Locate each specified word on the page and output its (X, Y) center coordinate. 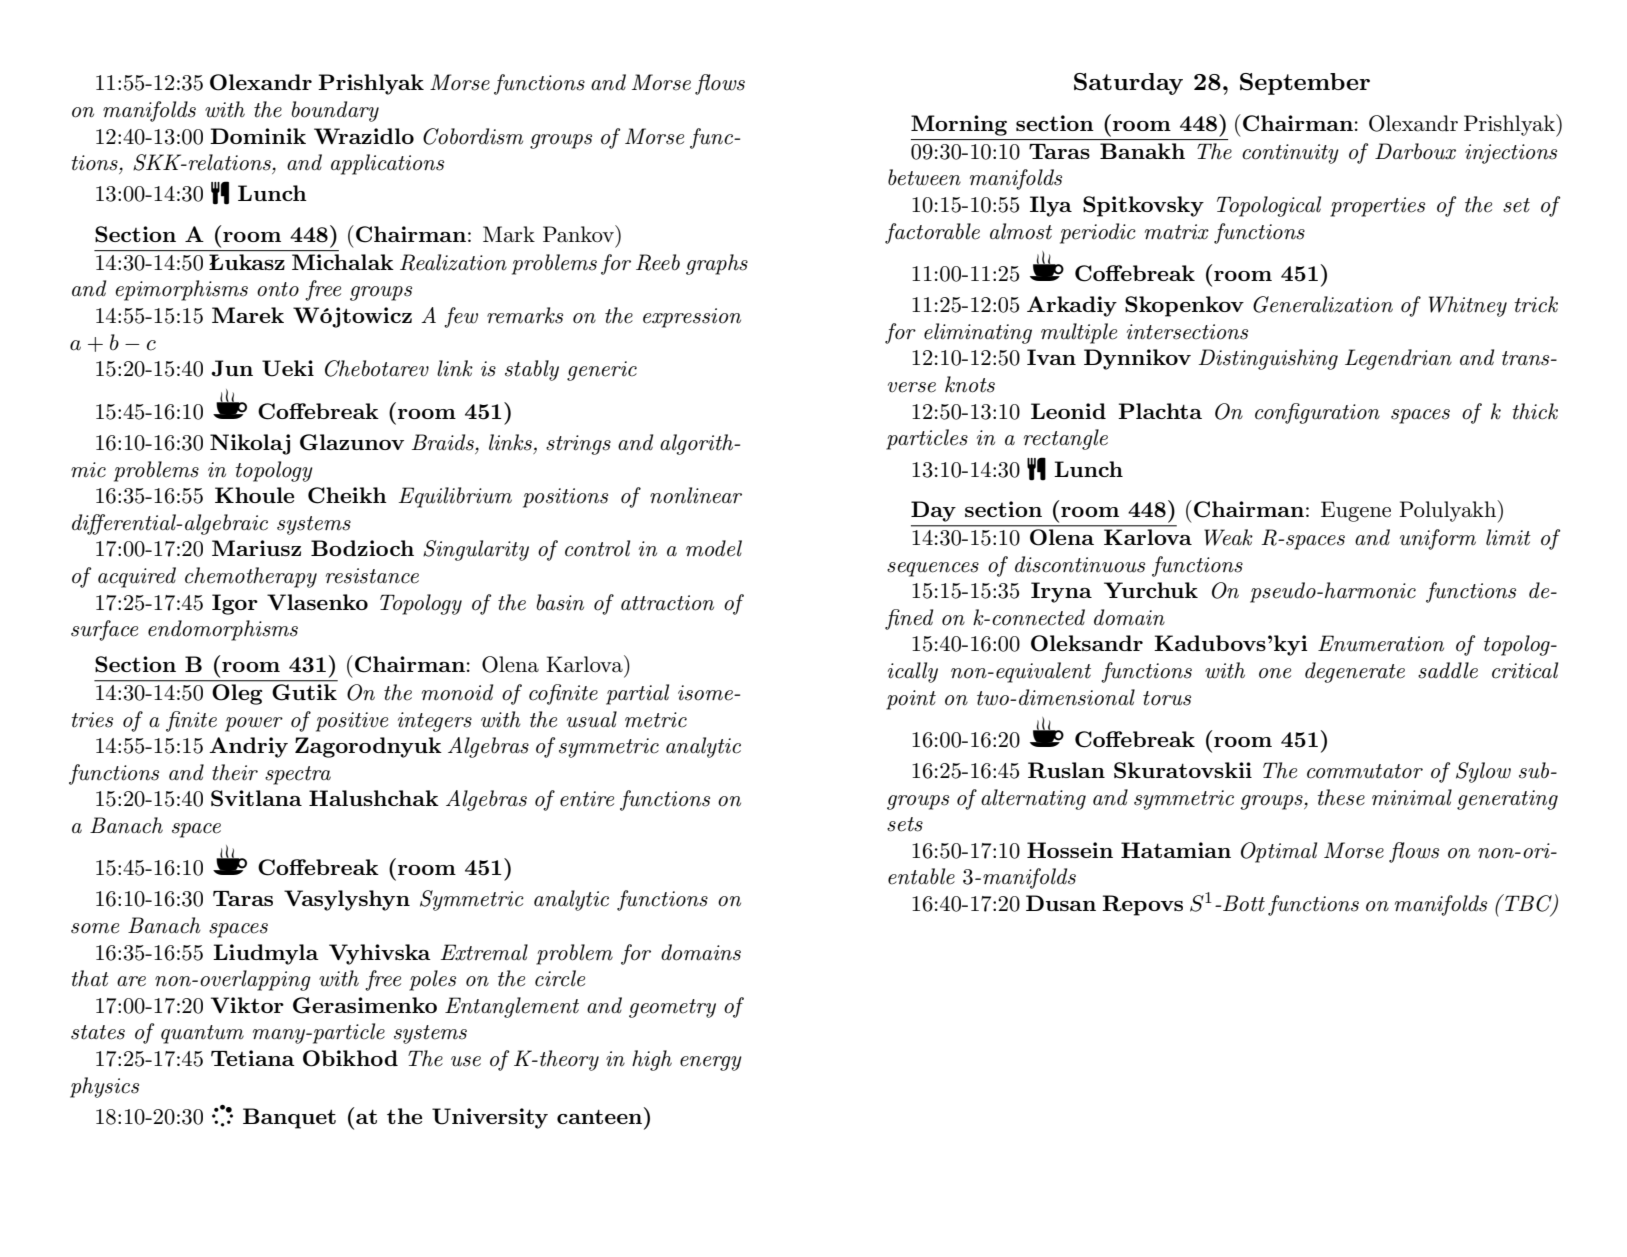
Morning (959, 125)
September (1305, 84)
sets (905, 824)
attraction (667, 603)
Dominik (258, 136)
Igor (235, 604)
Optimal (1279, 852)
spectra (298, 775)
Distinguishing (1268, 359)
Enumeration (1381, 643)
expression (692, 318)
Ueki (288, 368)
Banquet (289, 1118)
